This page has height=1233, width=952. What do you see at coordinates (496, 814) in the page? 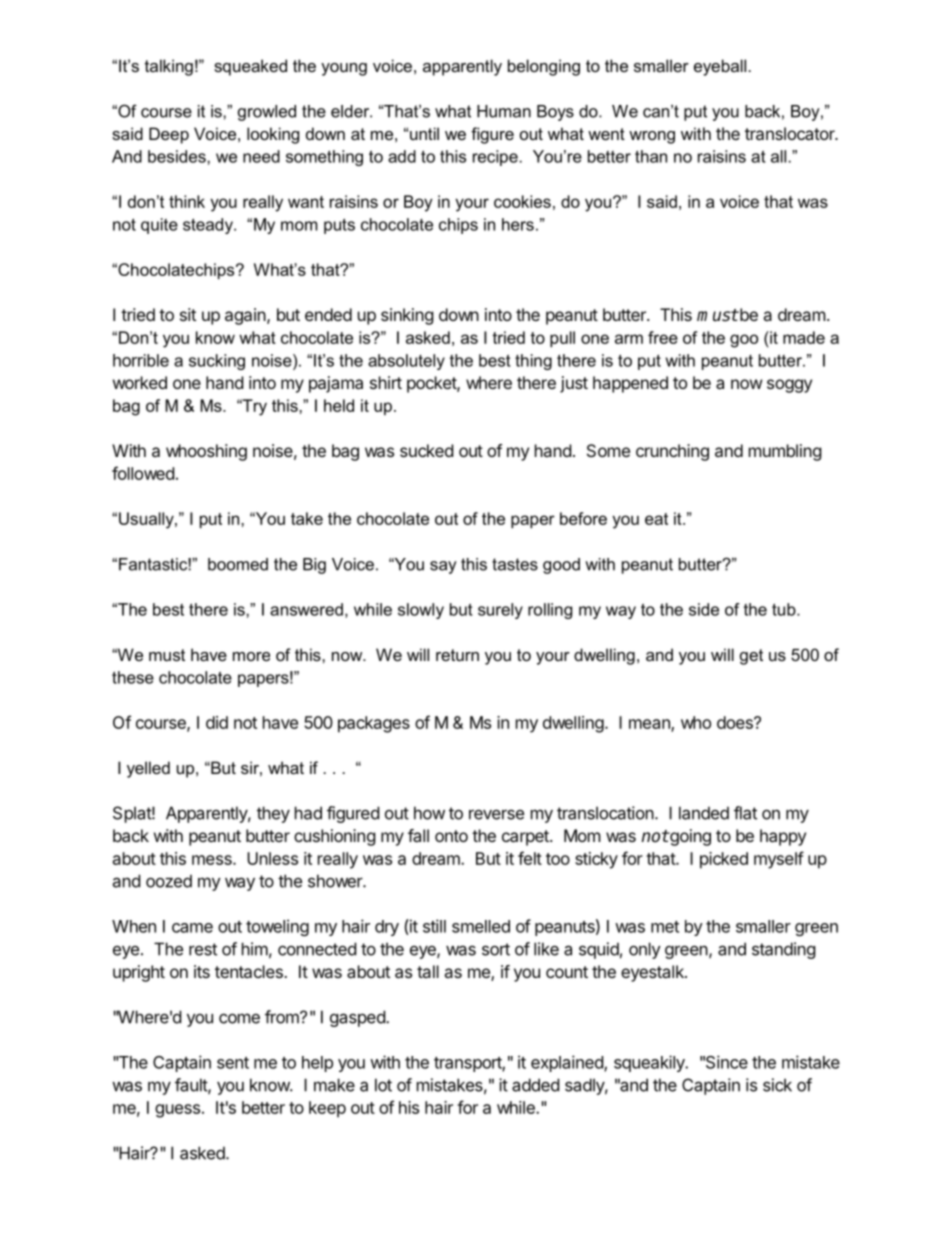
I see `reverse` at bounding box center [496, 814].
